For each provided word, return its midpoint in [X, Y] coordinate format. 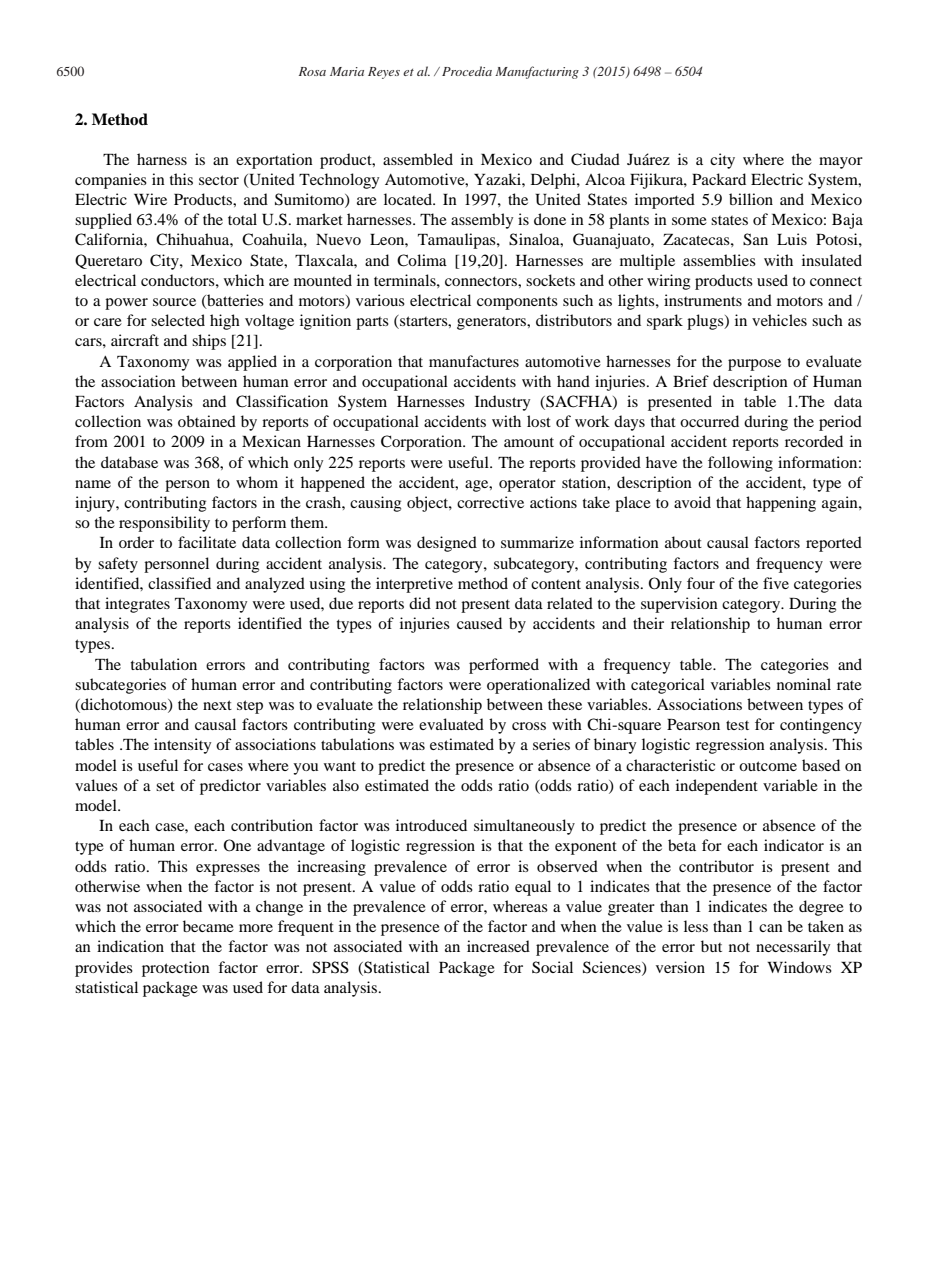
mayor [841, 163]
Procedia [467, 71]
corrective [490, 502]
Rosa [312, 71]
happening [781, 504]
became [208, 926]
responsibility [164, 524]
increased [498, 946]
